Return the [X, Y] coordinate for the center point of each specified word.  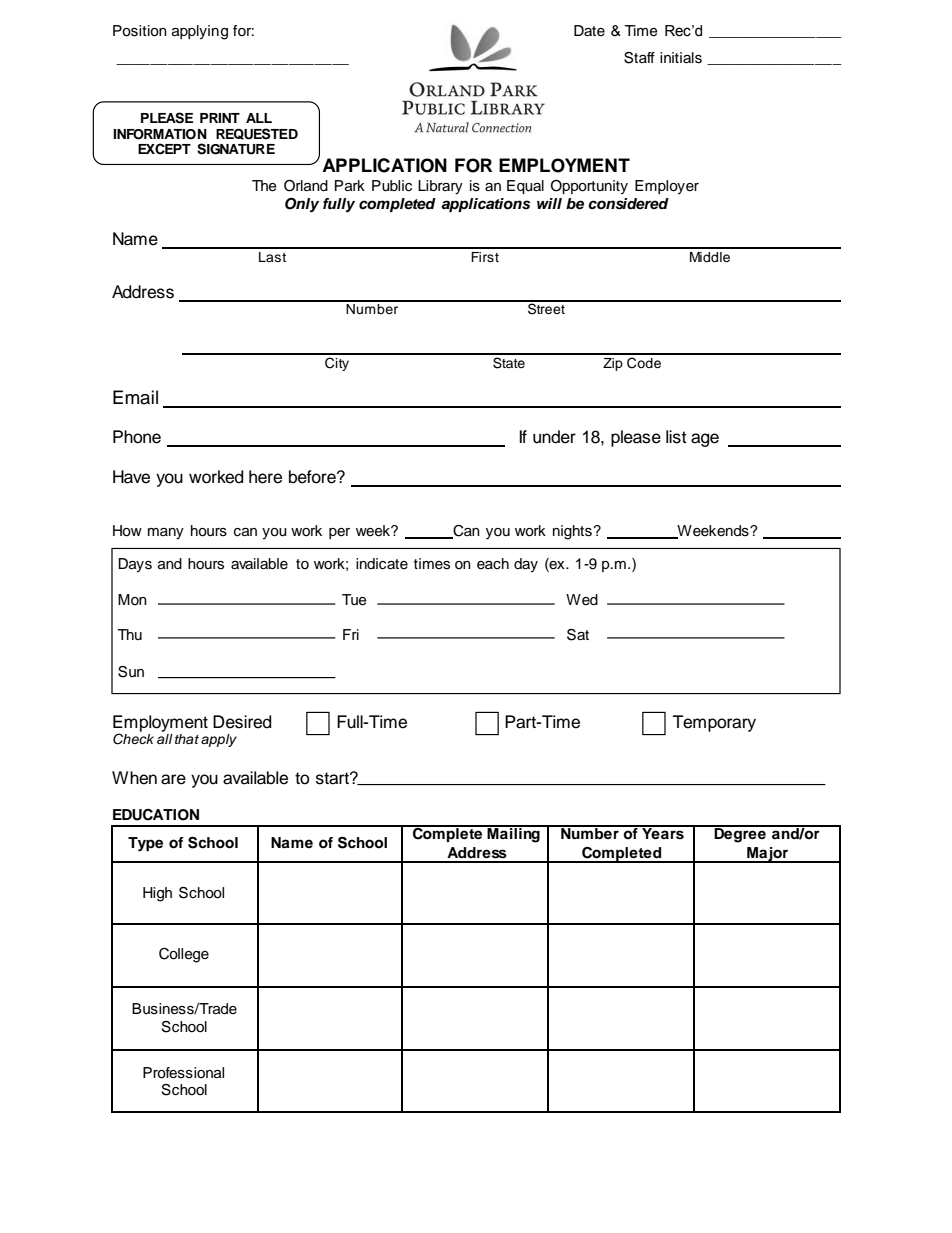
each [493, 564]
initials [681, 58]
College [184, 955]
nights [572, 532]
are [173, 779]
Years [663, 833]
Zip [613, 364]
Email [135, 397]
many [166, 534]
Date [589, 31]
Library [440, 187]
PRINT [220, 118]
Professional [183, 1073]
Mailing [513, 834]
